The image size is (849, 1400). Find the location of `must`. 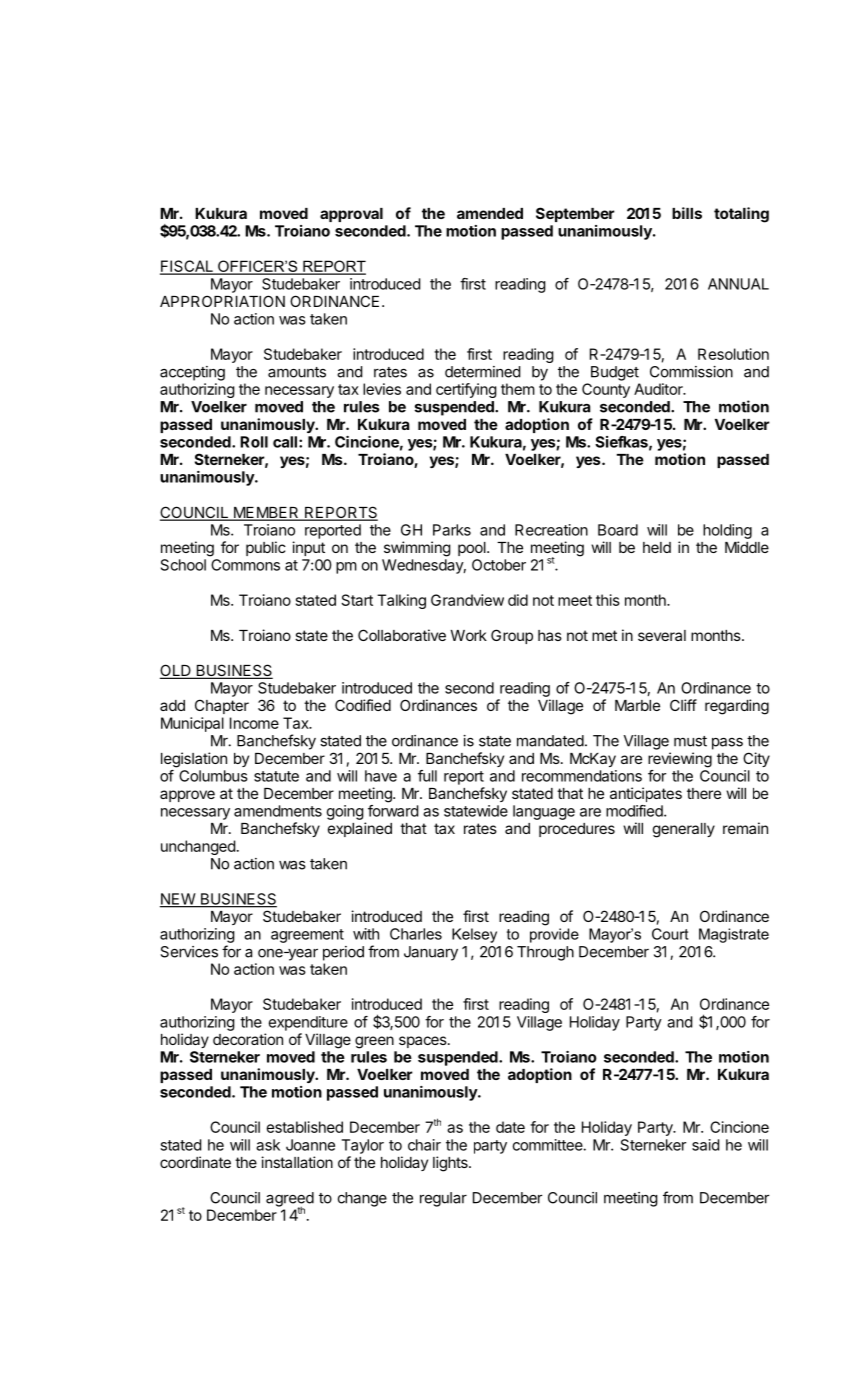

must is located at coordinates (690, 741).
